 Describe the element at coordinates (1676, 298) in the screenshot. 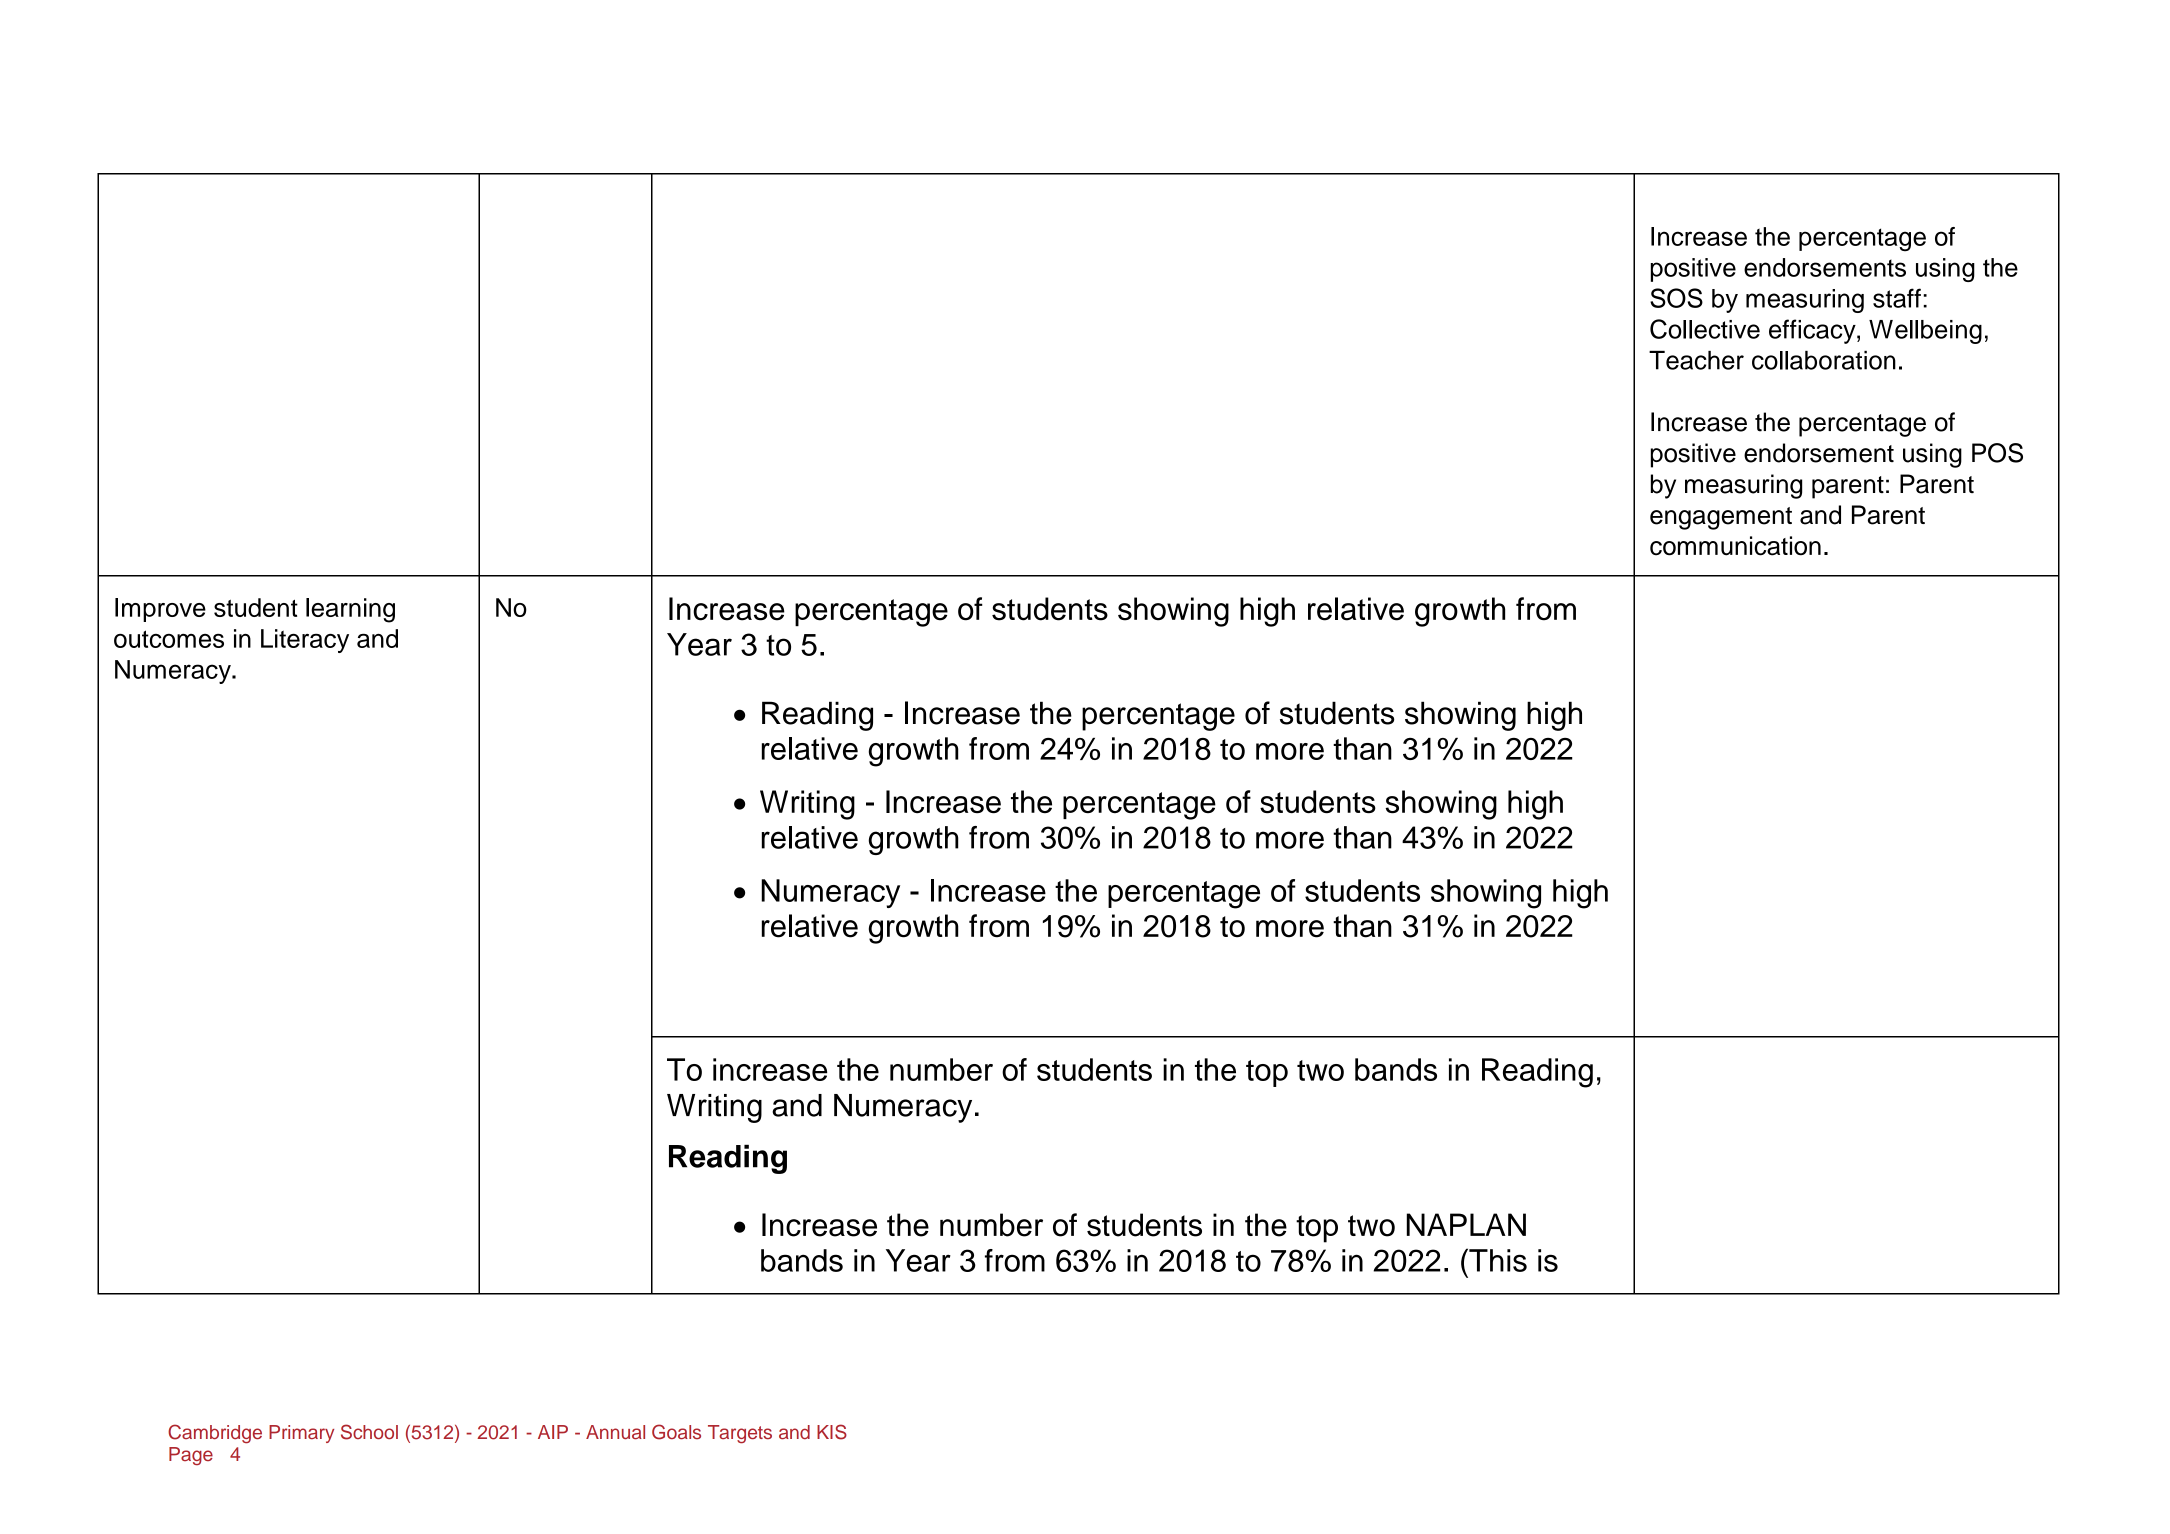

I see `SOS` at that location.
